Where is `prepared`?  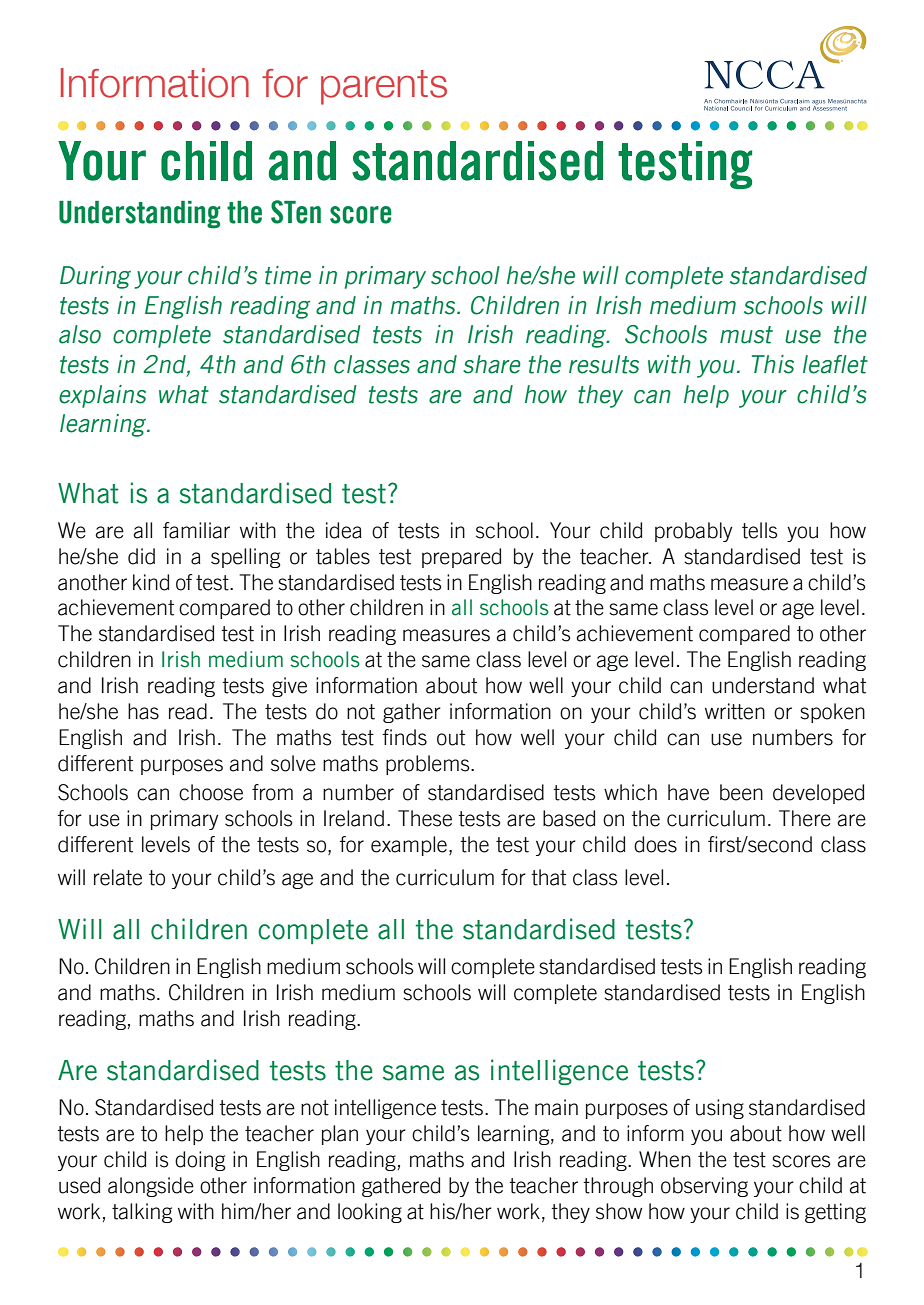 prepared is located at coordinates (461, 558).
